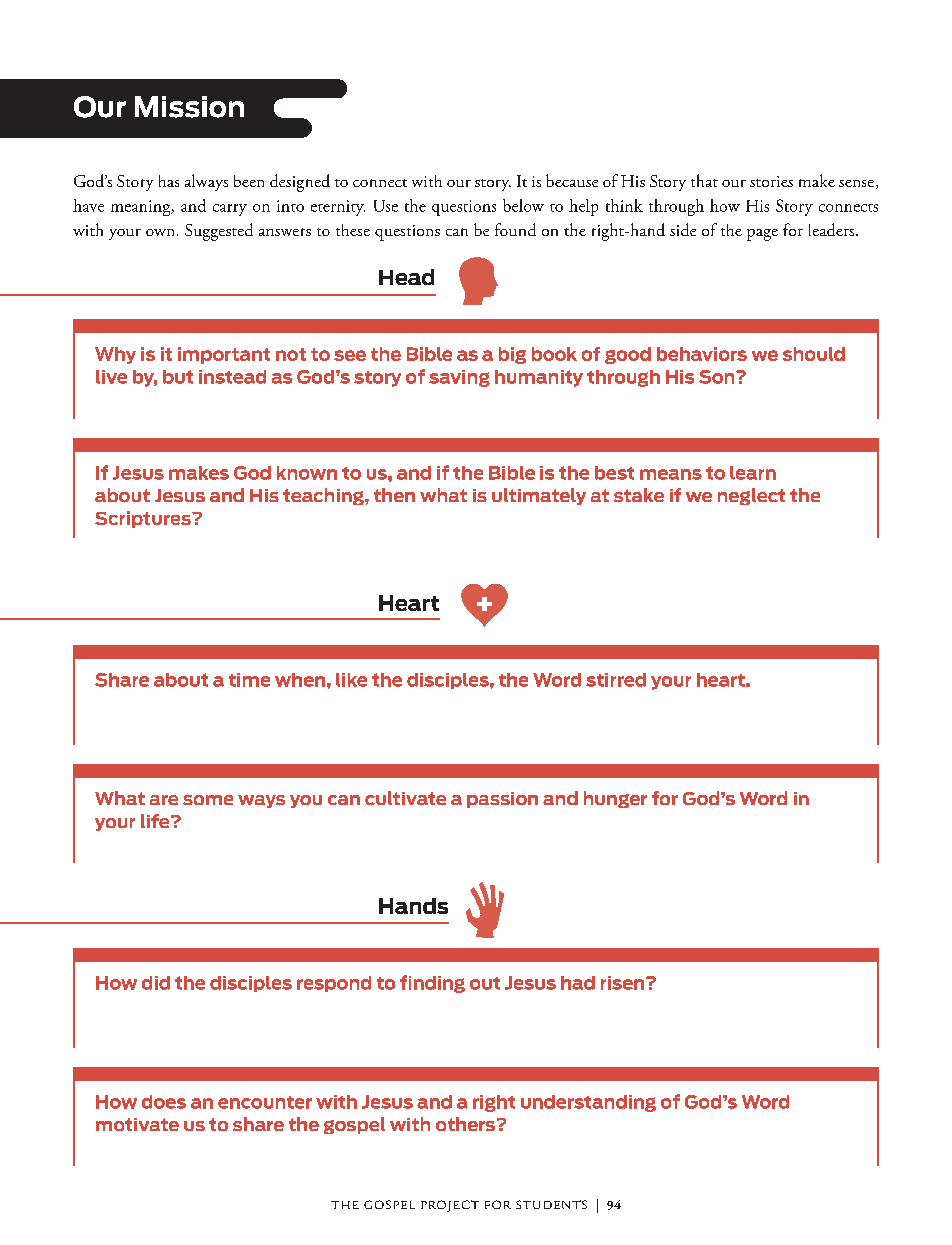 The height and width of the image is (1245, 952). Describe the element at coordinates (450, 1206) in the image. I see `PROJECT` at that location.
